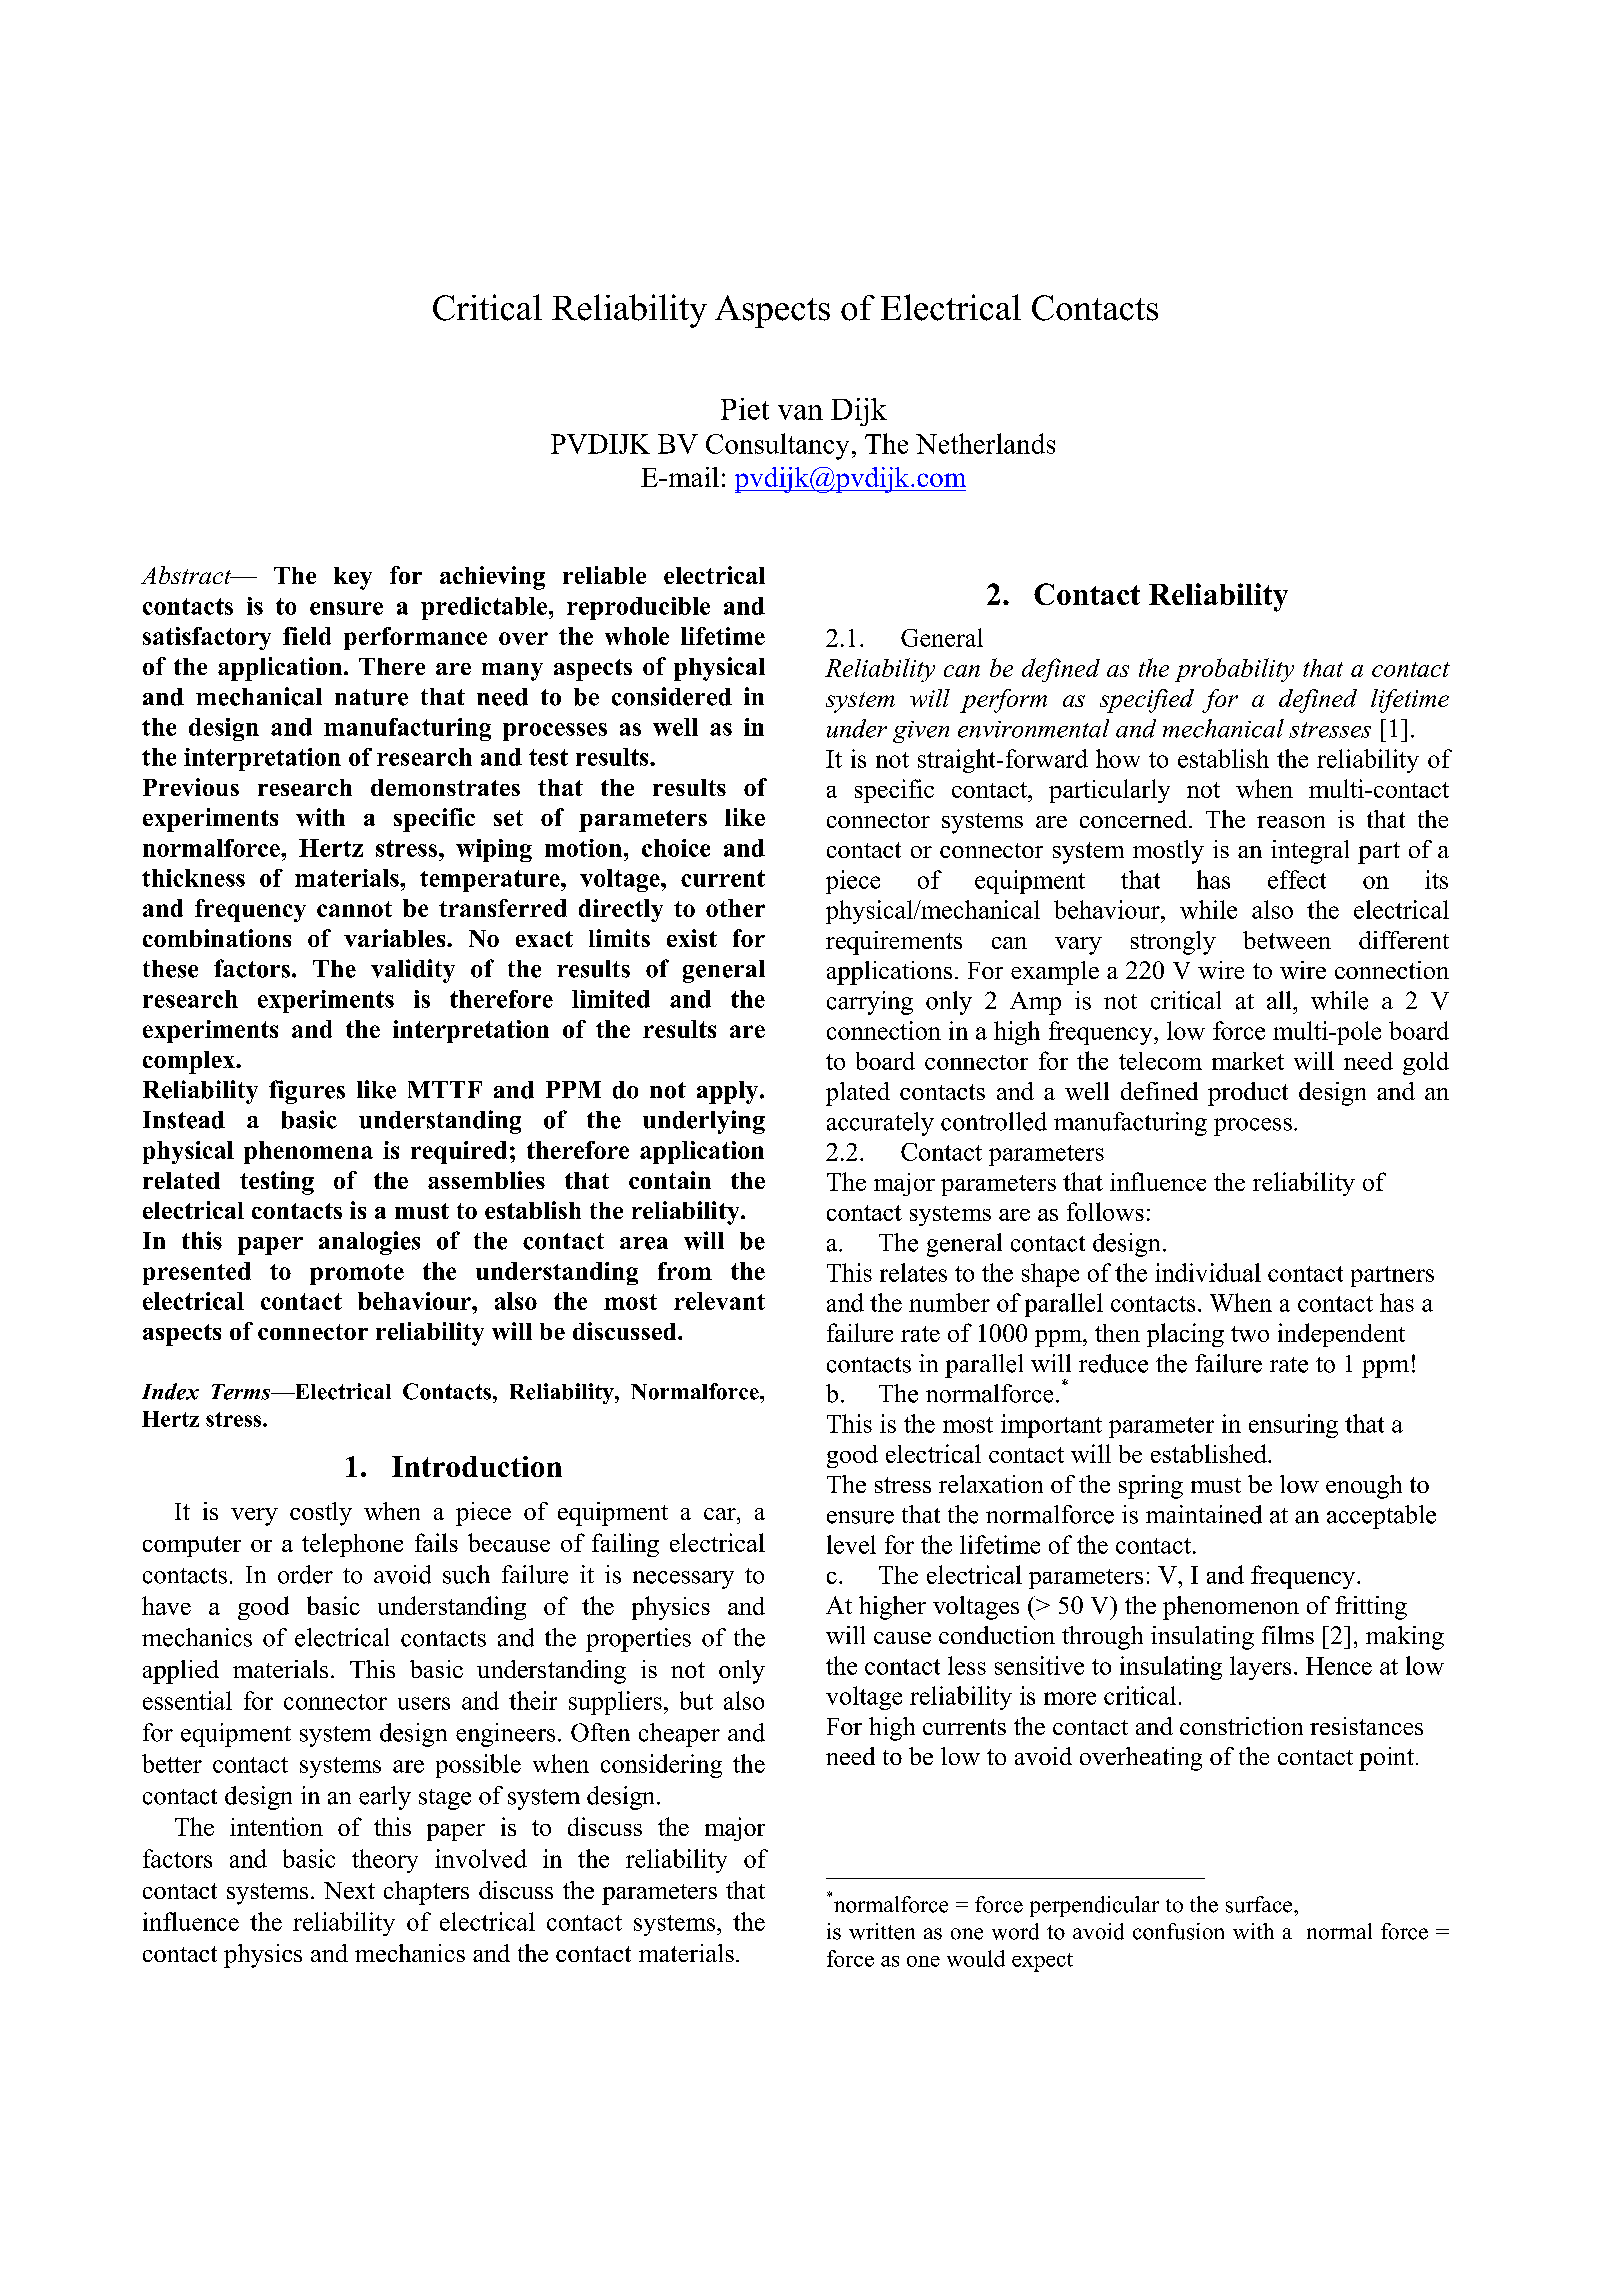 The height and width of the screenshot is (2278, 1610). I want to click on Netherlands, so click(985, 443).
